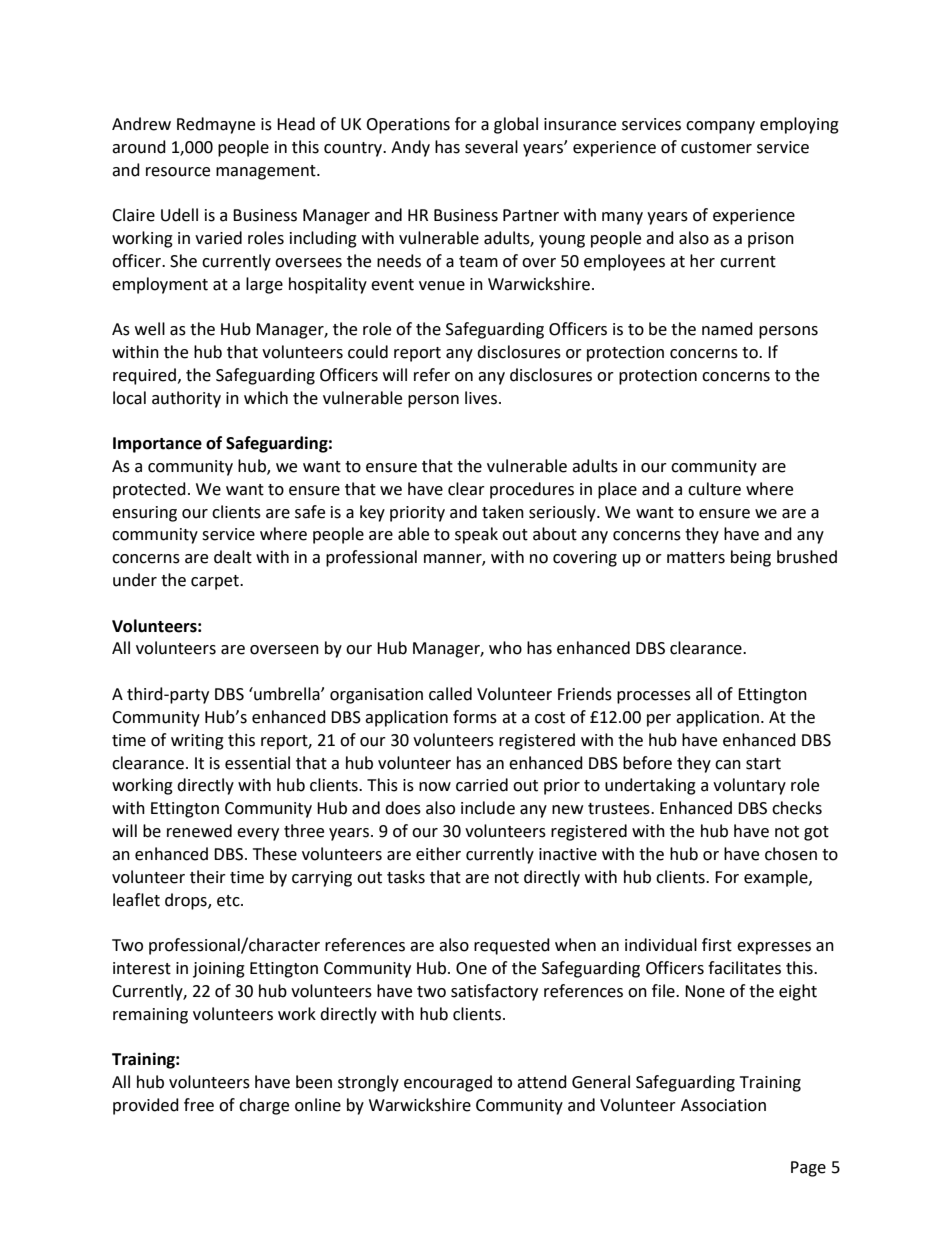 The height and width of the page is (1233, 952). What do you see at coordinates (491, 147) in the page?
I see `several` at bounding box center [491, 147].
